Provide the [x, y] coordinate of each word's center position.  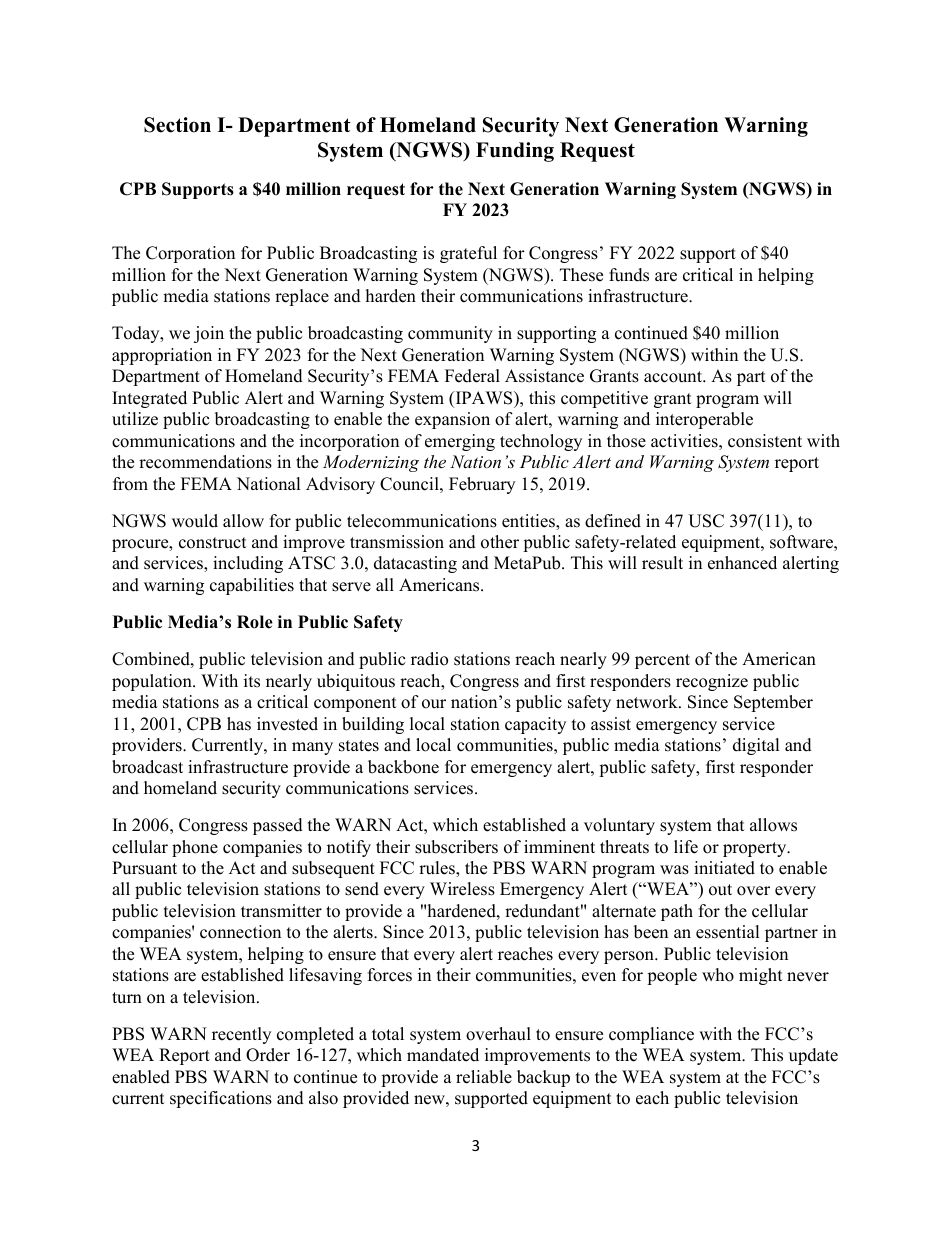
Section [177, 125]
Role [255, 622]
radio [429, 659]
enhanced [742, 563]
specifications [221, 1099]
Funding [515, 152]
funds [629, 275]
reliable [484, 1077]
